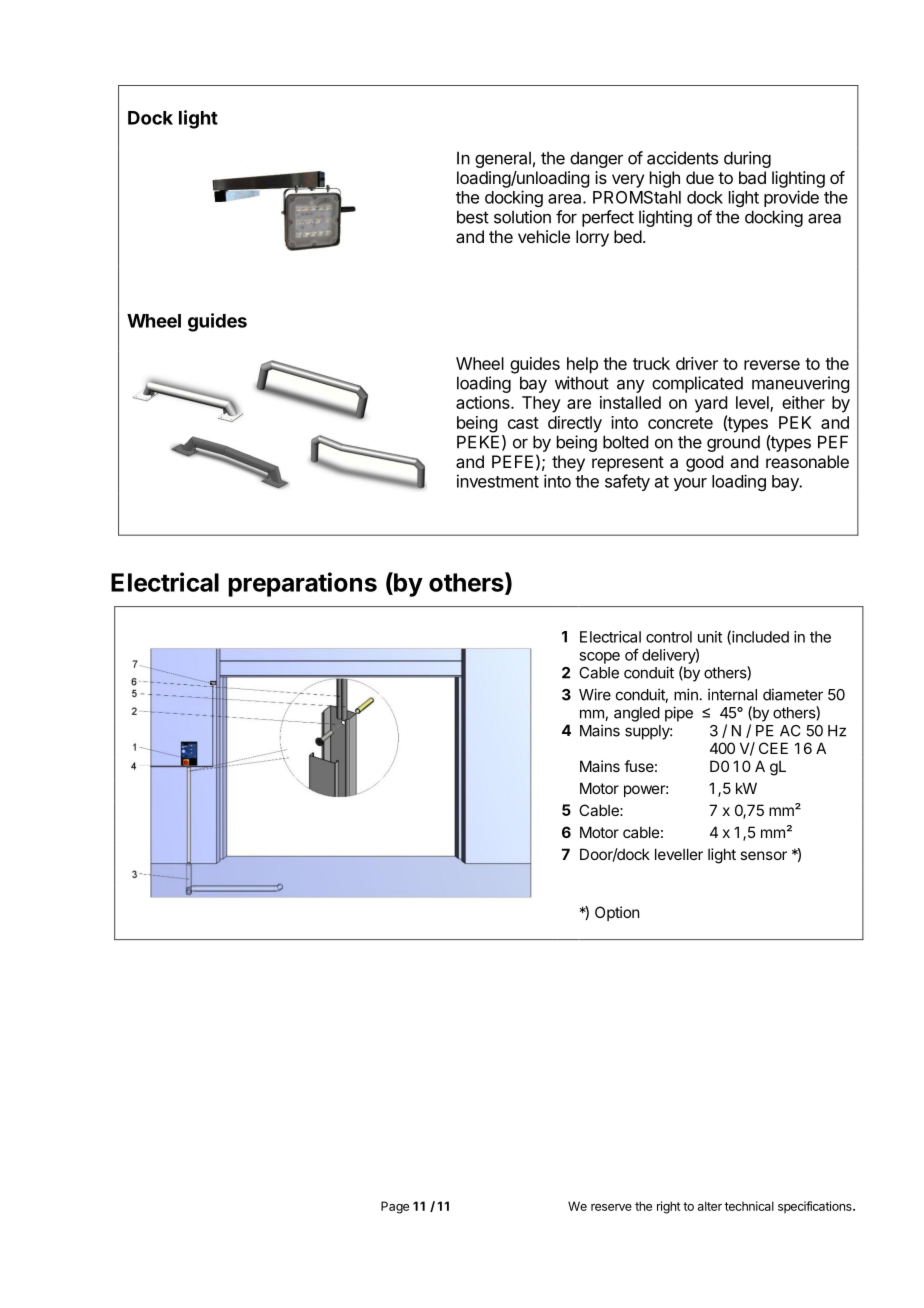  I want to click on bad, so click(752, 177).
